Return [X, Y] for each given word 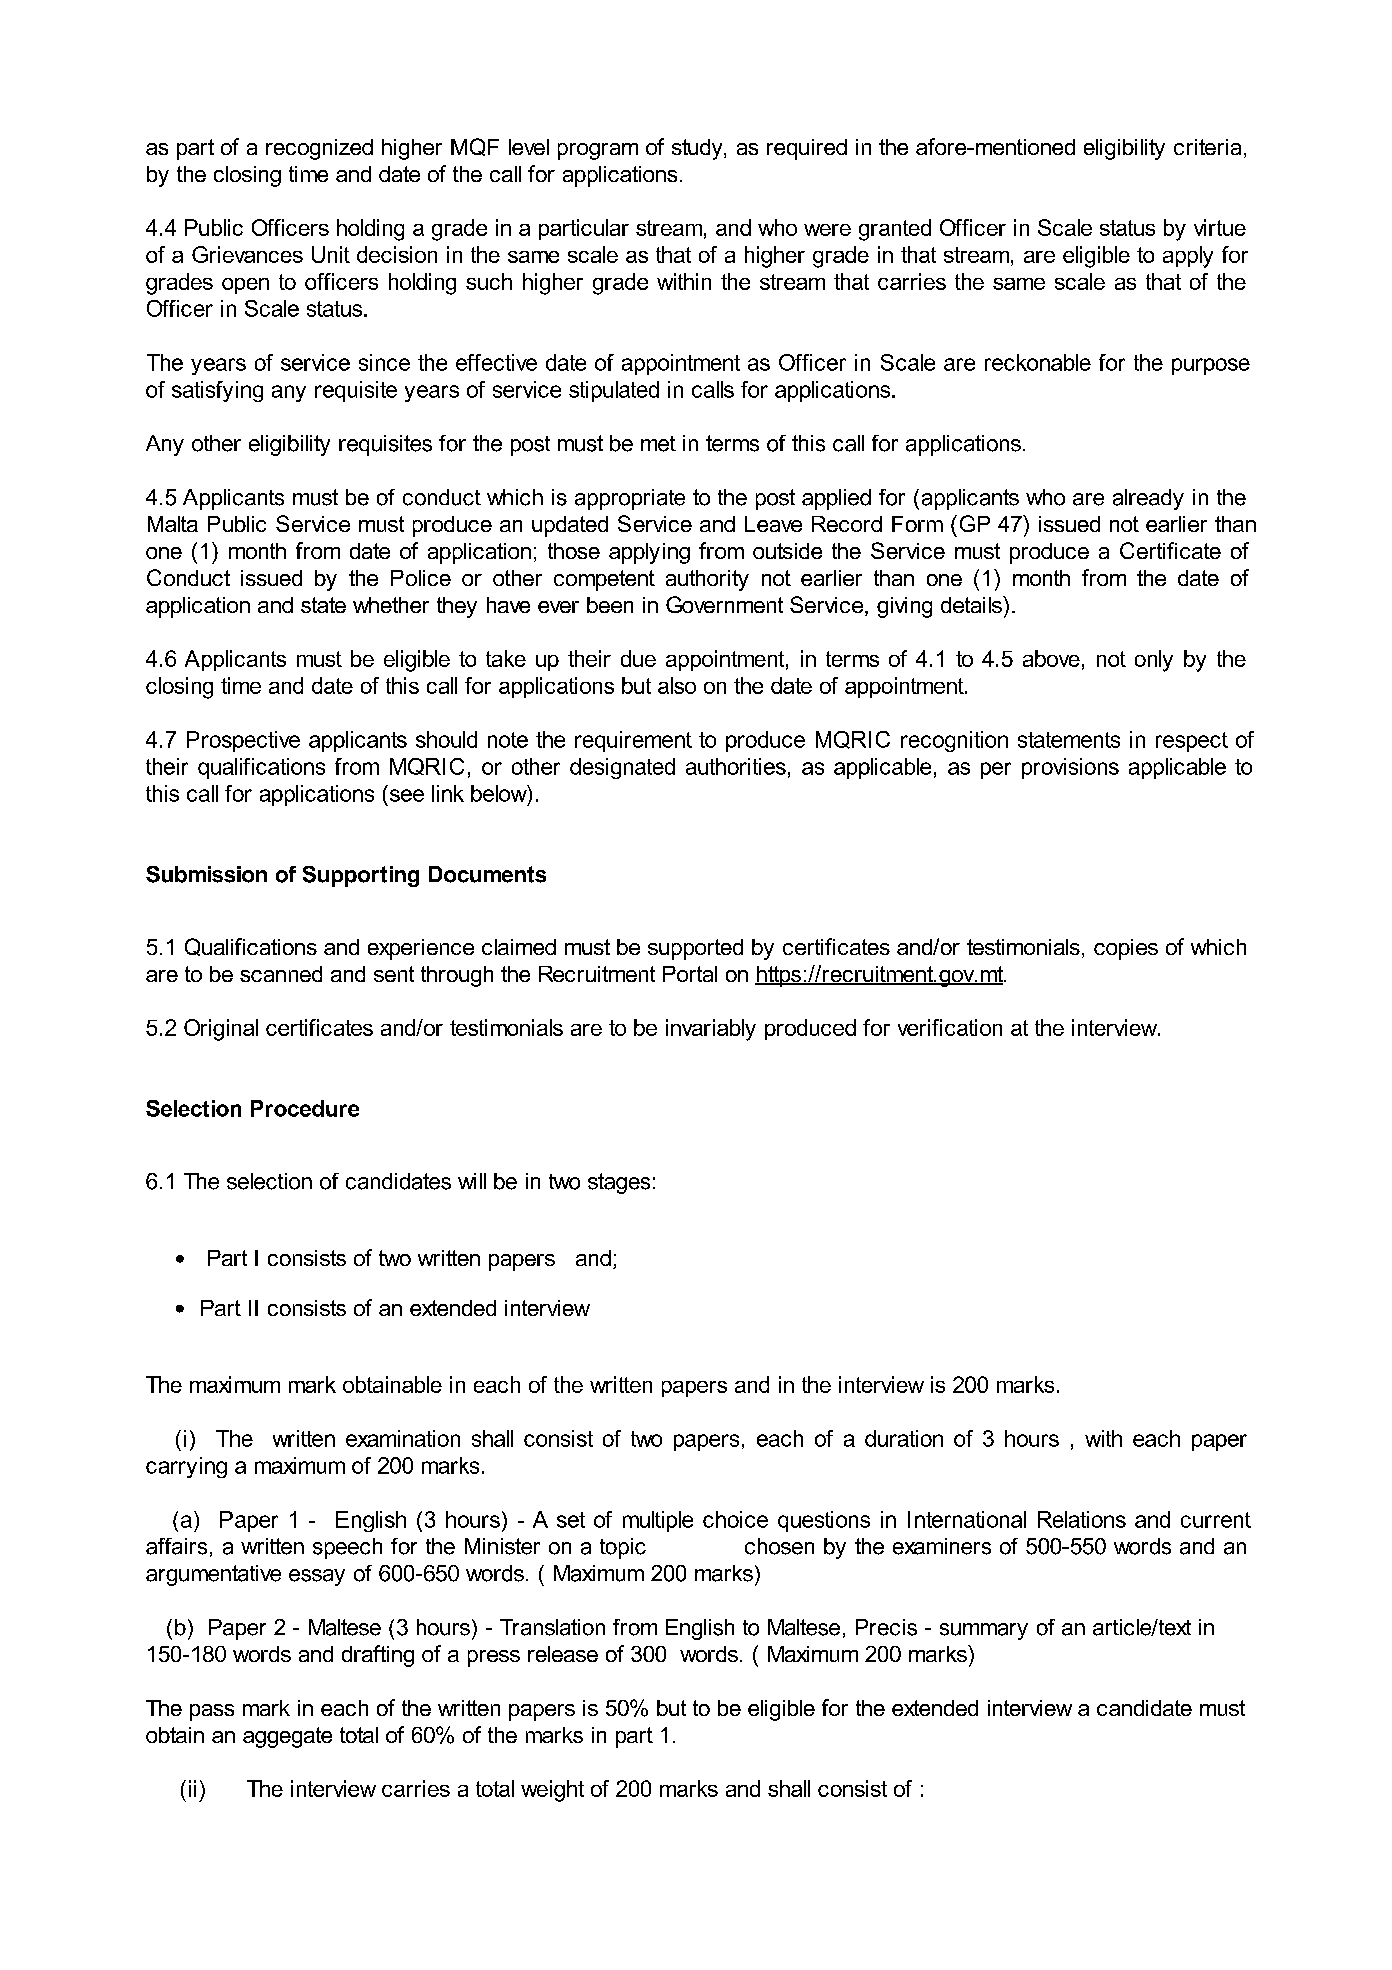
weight [552, 1791]
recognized [319, 149]
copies [1126, 949]
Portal [690, 974]
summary [984, 1631]
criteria [1207, 147]
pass [212, 1712]
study [698, 149]
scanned [281, 974]
